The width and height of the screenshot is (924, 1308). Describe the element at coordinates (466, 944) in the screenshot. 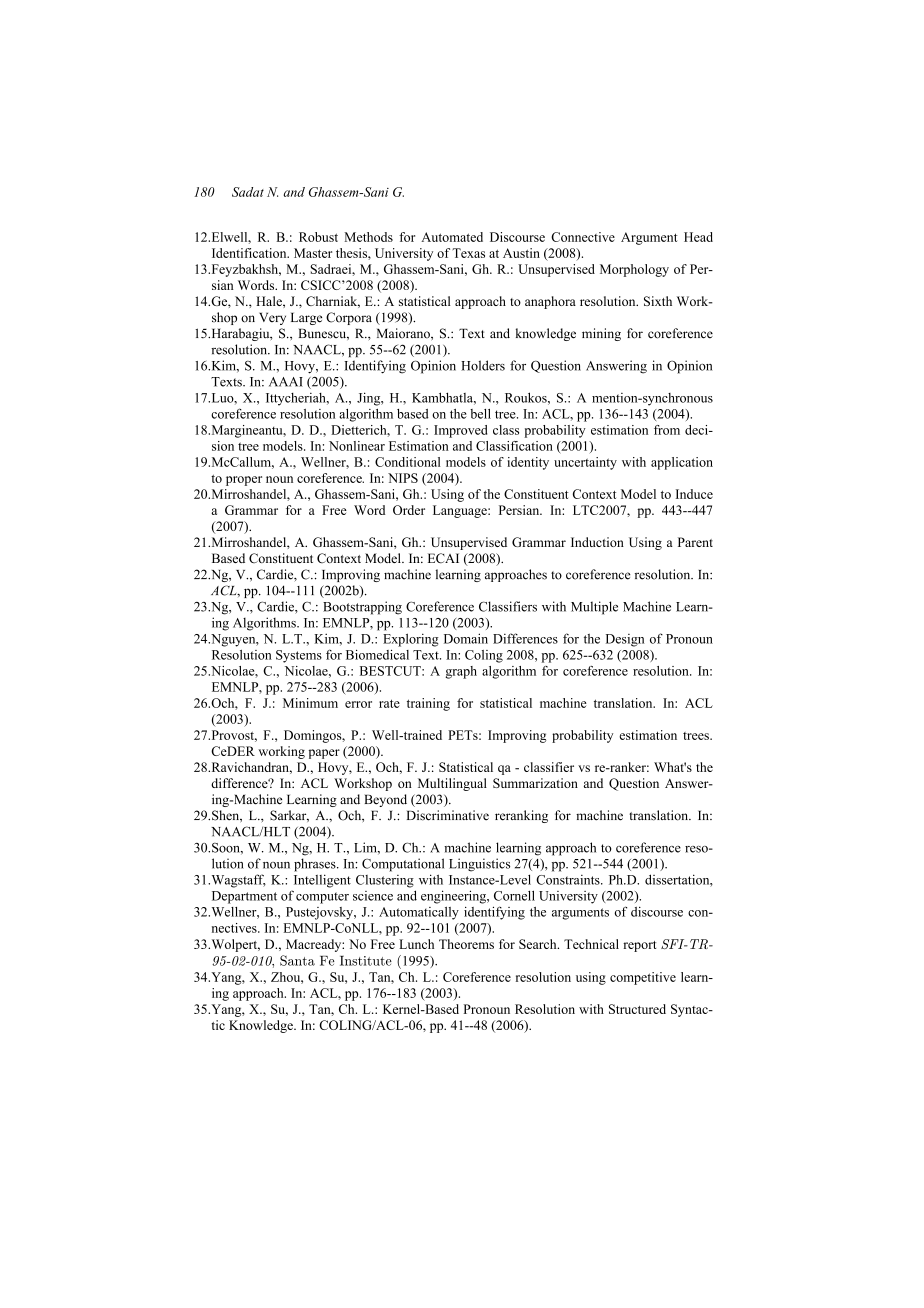

I see `Theorems` at that location.
